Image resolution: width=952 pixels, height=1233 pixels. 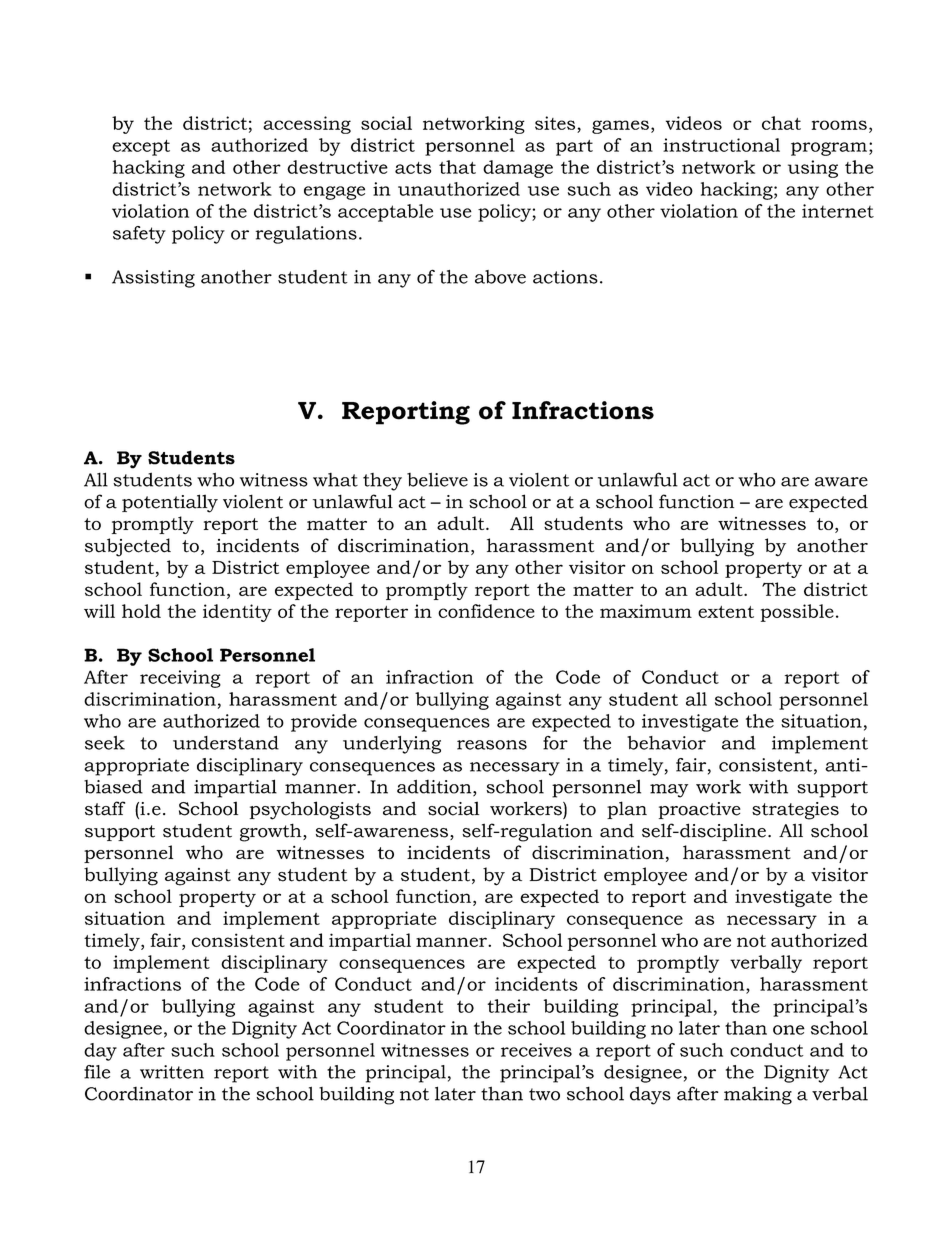 I want to click on written, so click(x=172, y=1072).
